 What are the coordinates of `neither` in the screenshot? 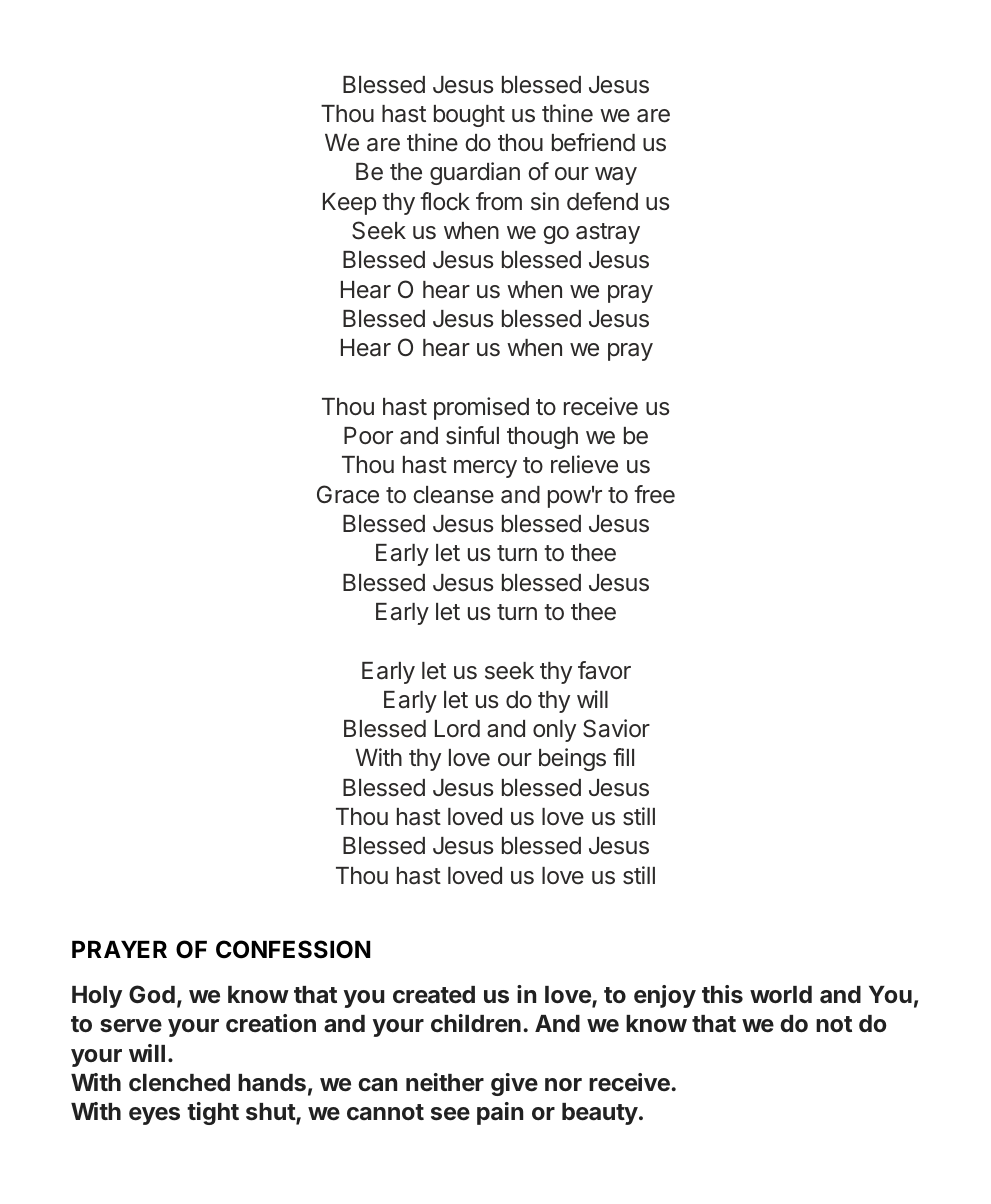 It's located at (445, 1082).
